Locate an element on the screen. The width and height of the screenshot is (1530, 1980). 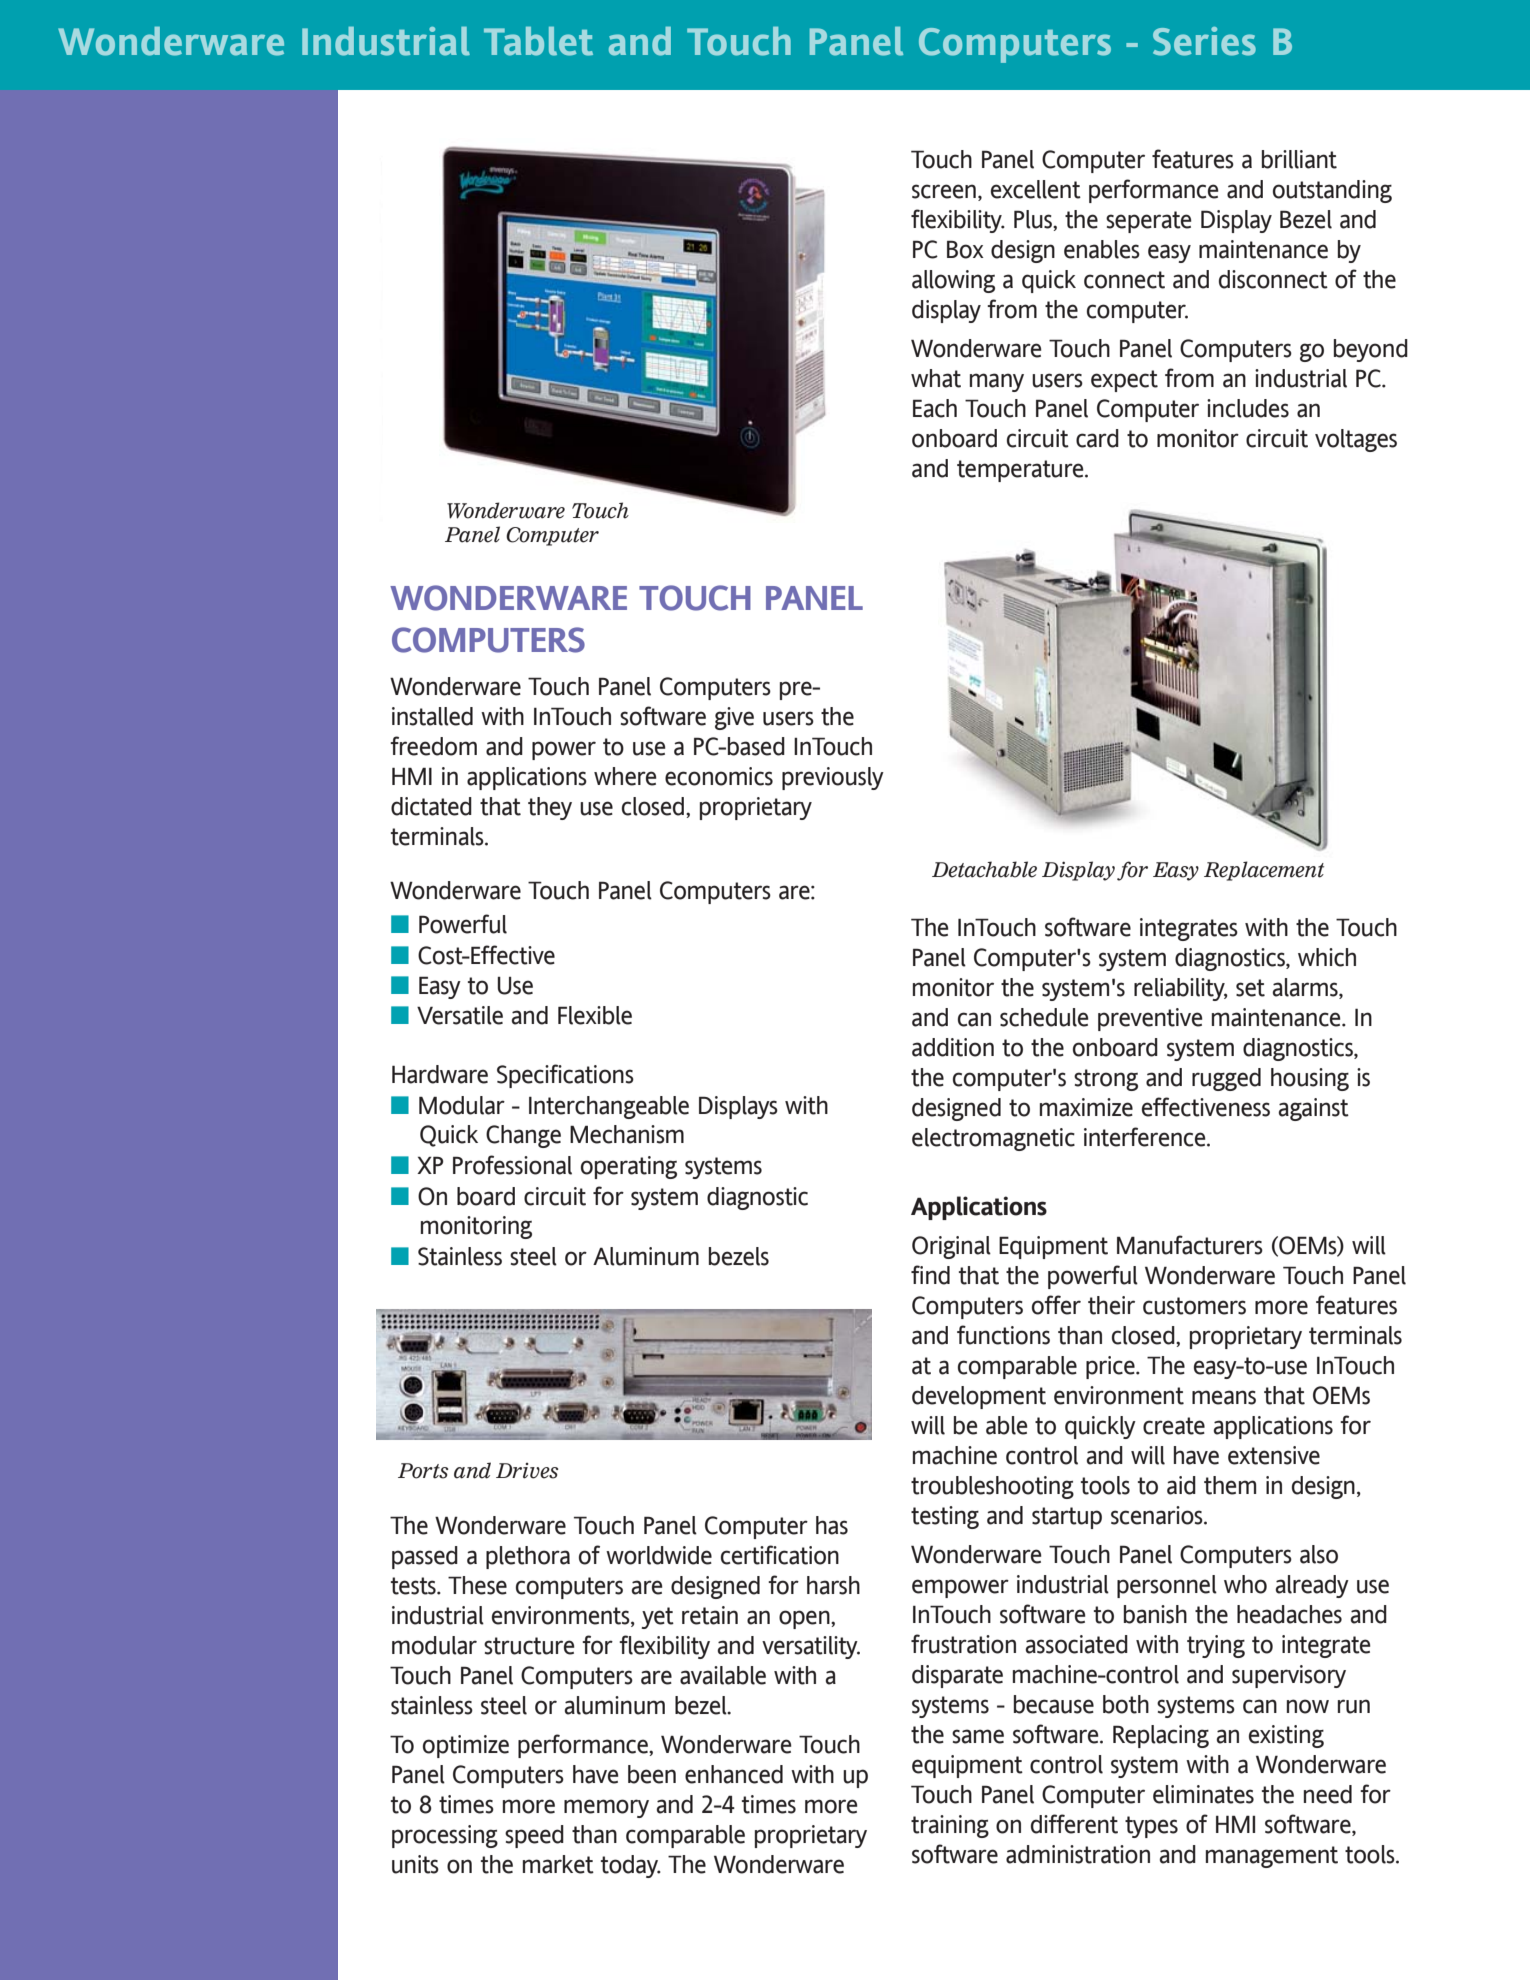
management is located at coordinates (1272, 1857).
